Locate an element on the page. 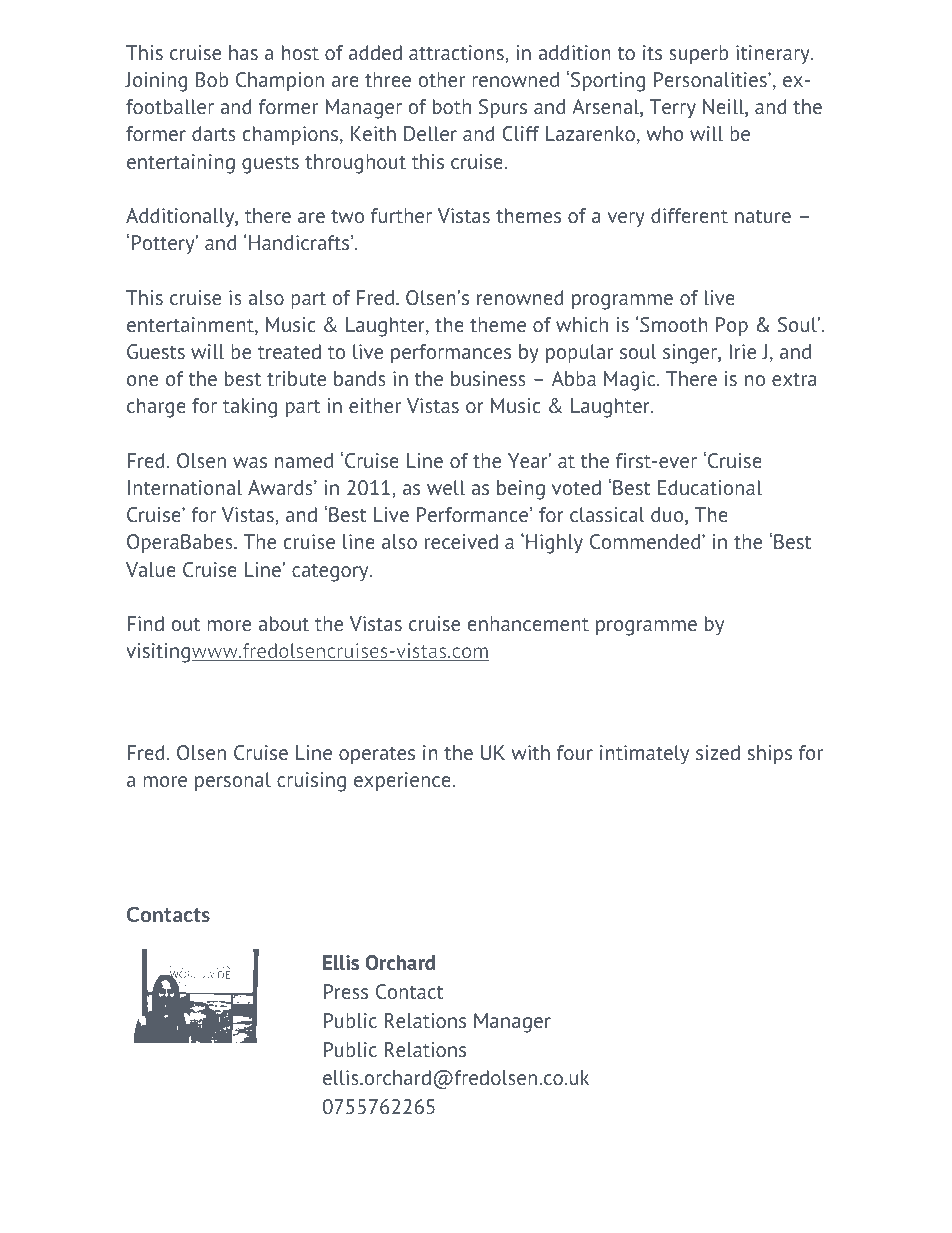  Press is located at coordinates (346, 991).
